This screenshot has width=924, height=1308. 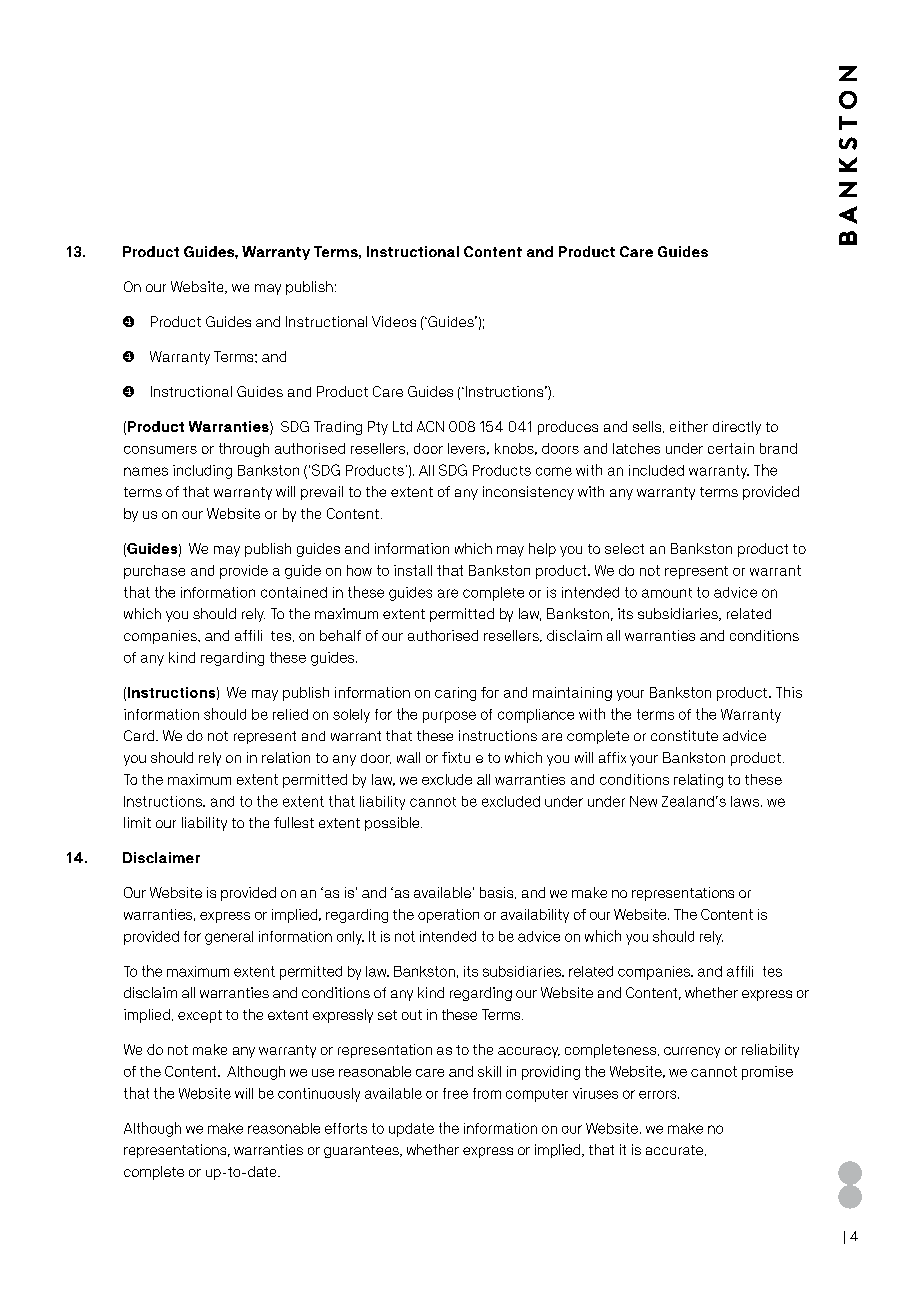 What do you see at coordinates (455, 1093) in the screenshot?
I see `free` at bounding box center [455, 1093].
